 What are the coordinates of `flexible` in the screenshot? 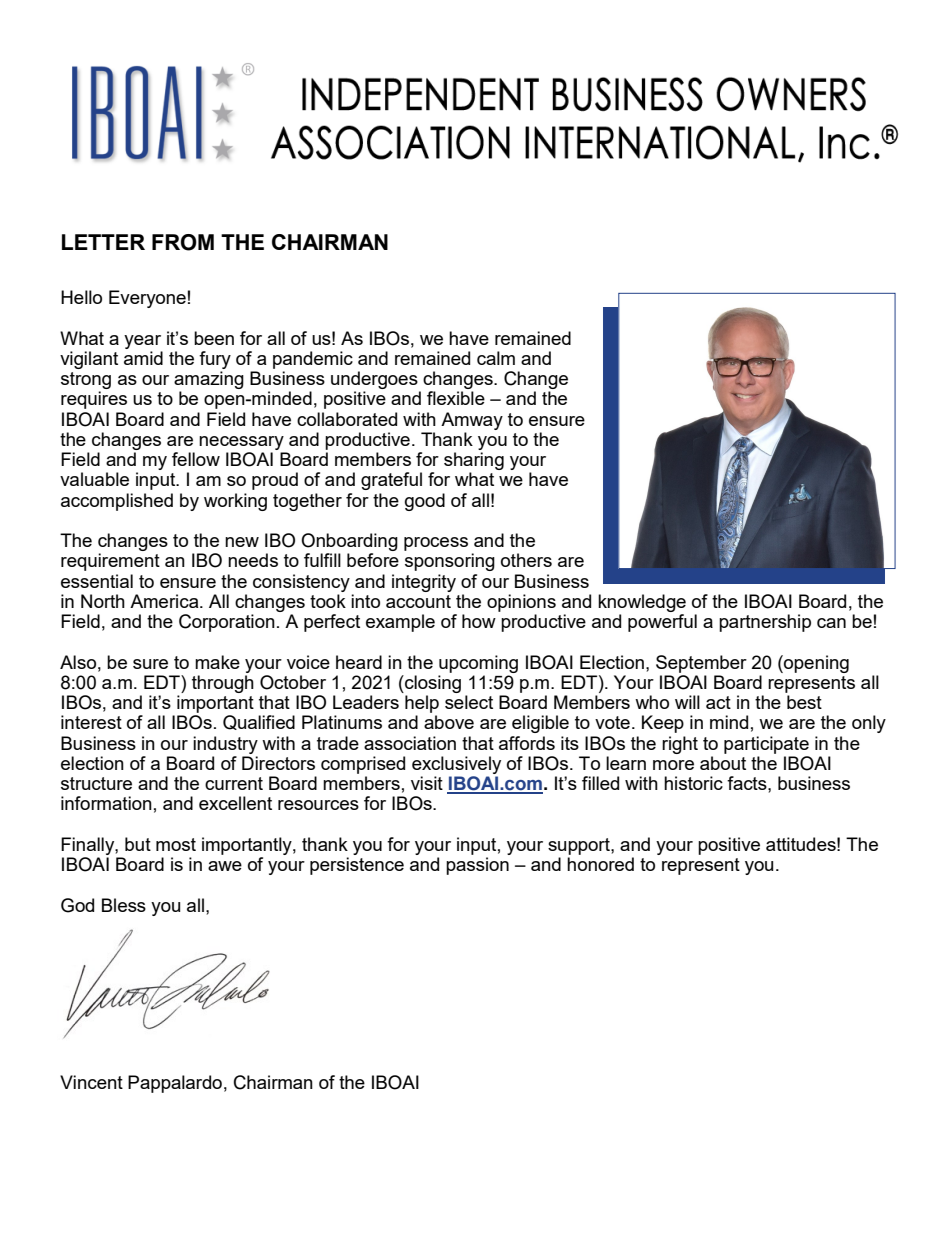 It's located at (456, 398).
